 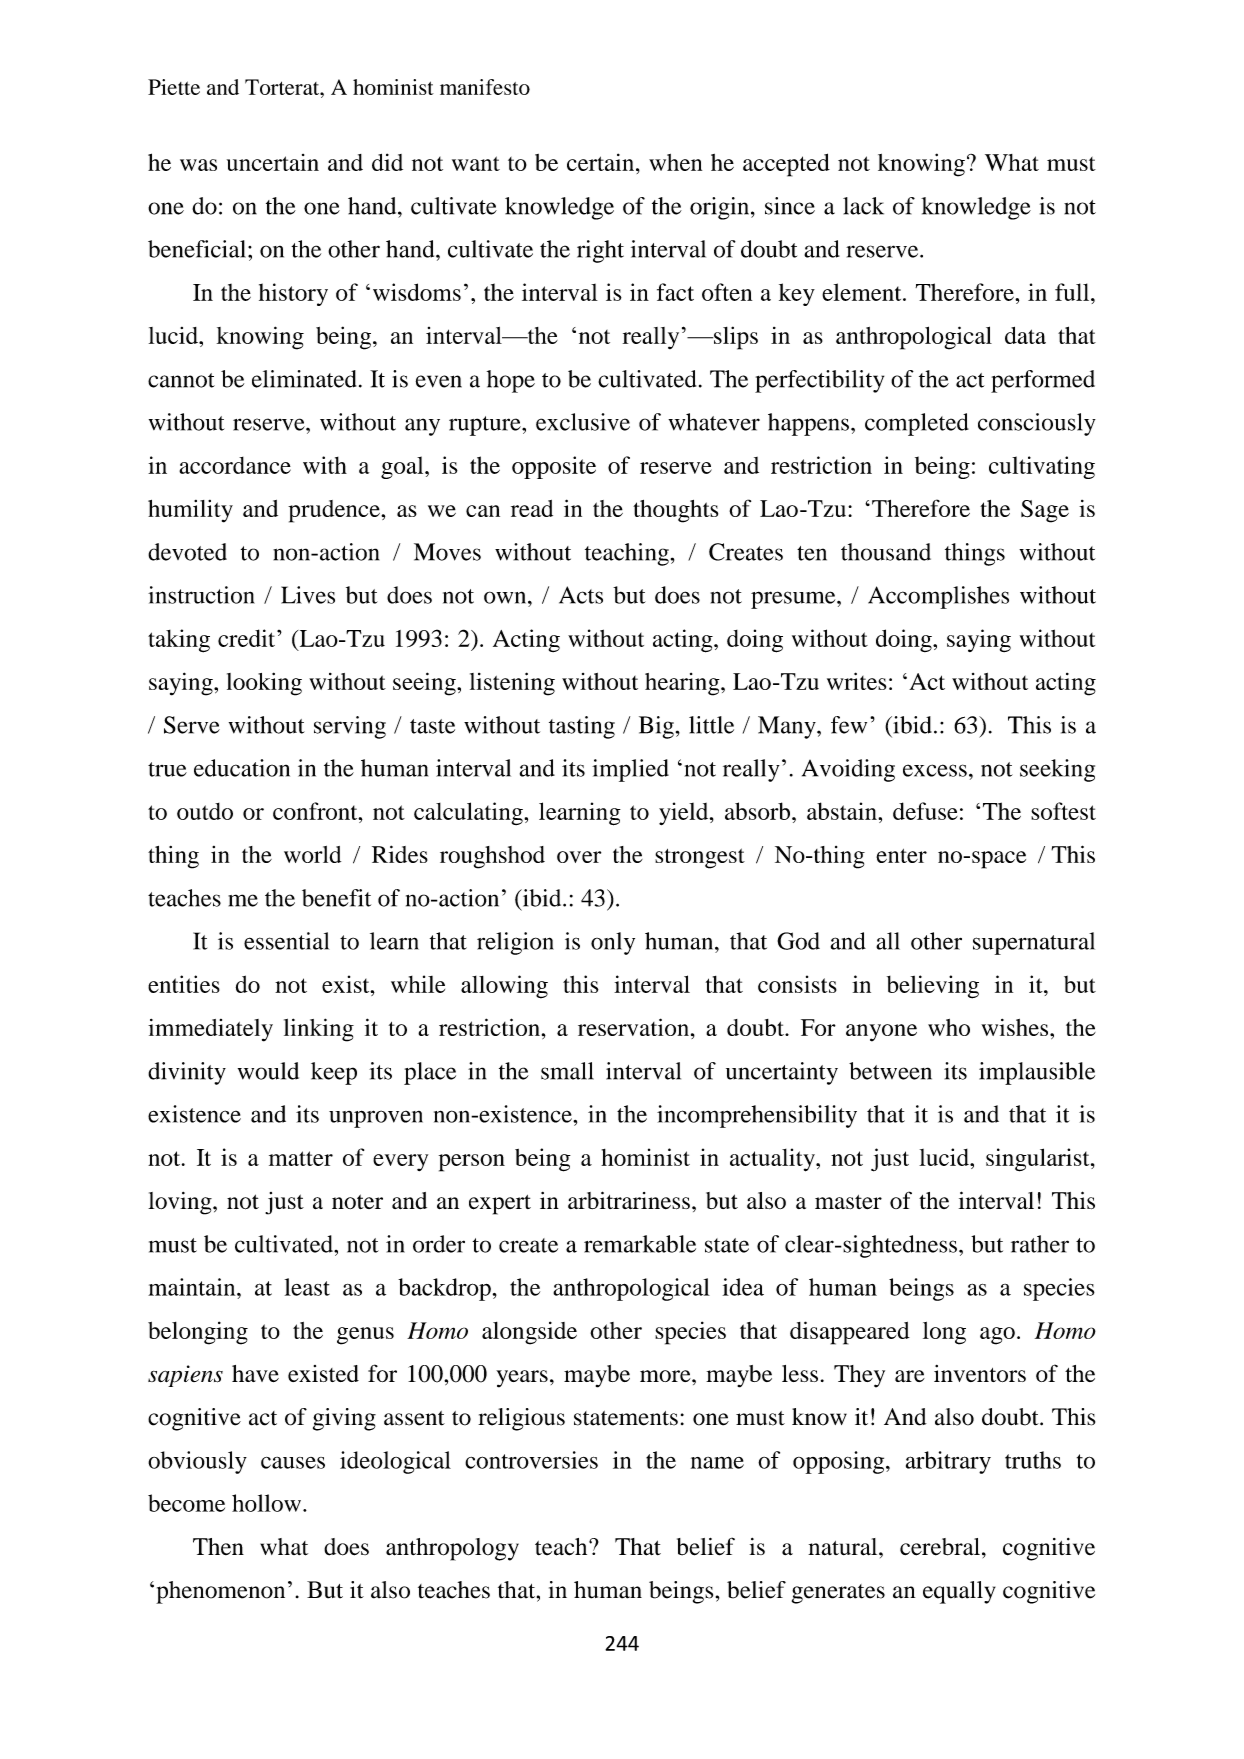 I want to click on yield, so click(x=685, y=813).
